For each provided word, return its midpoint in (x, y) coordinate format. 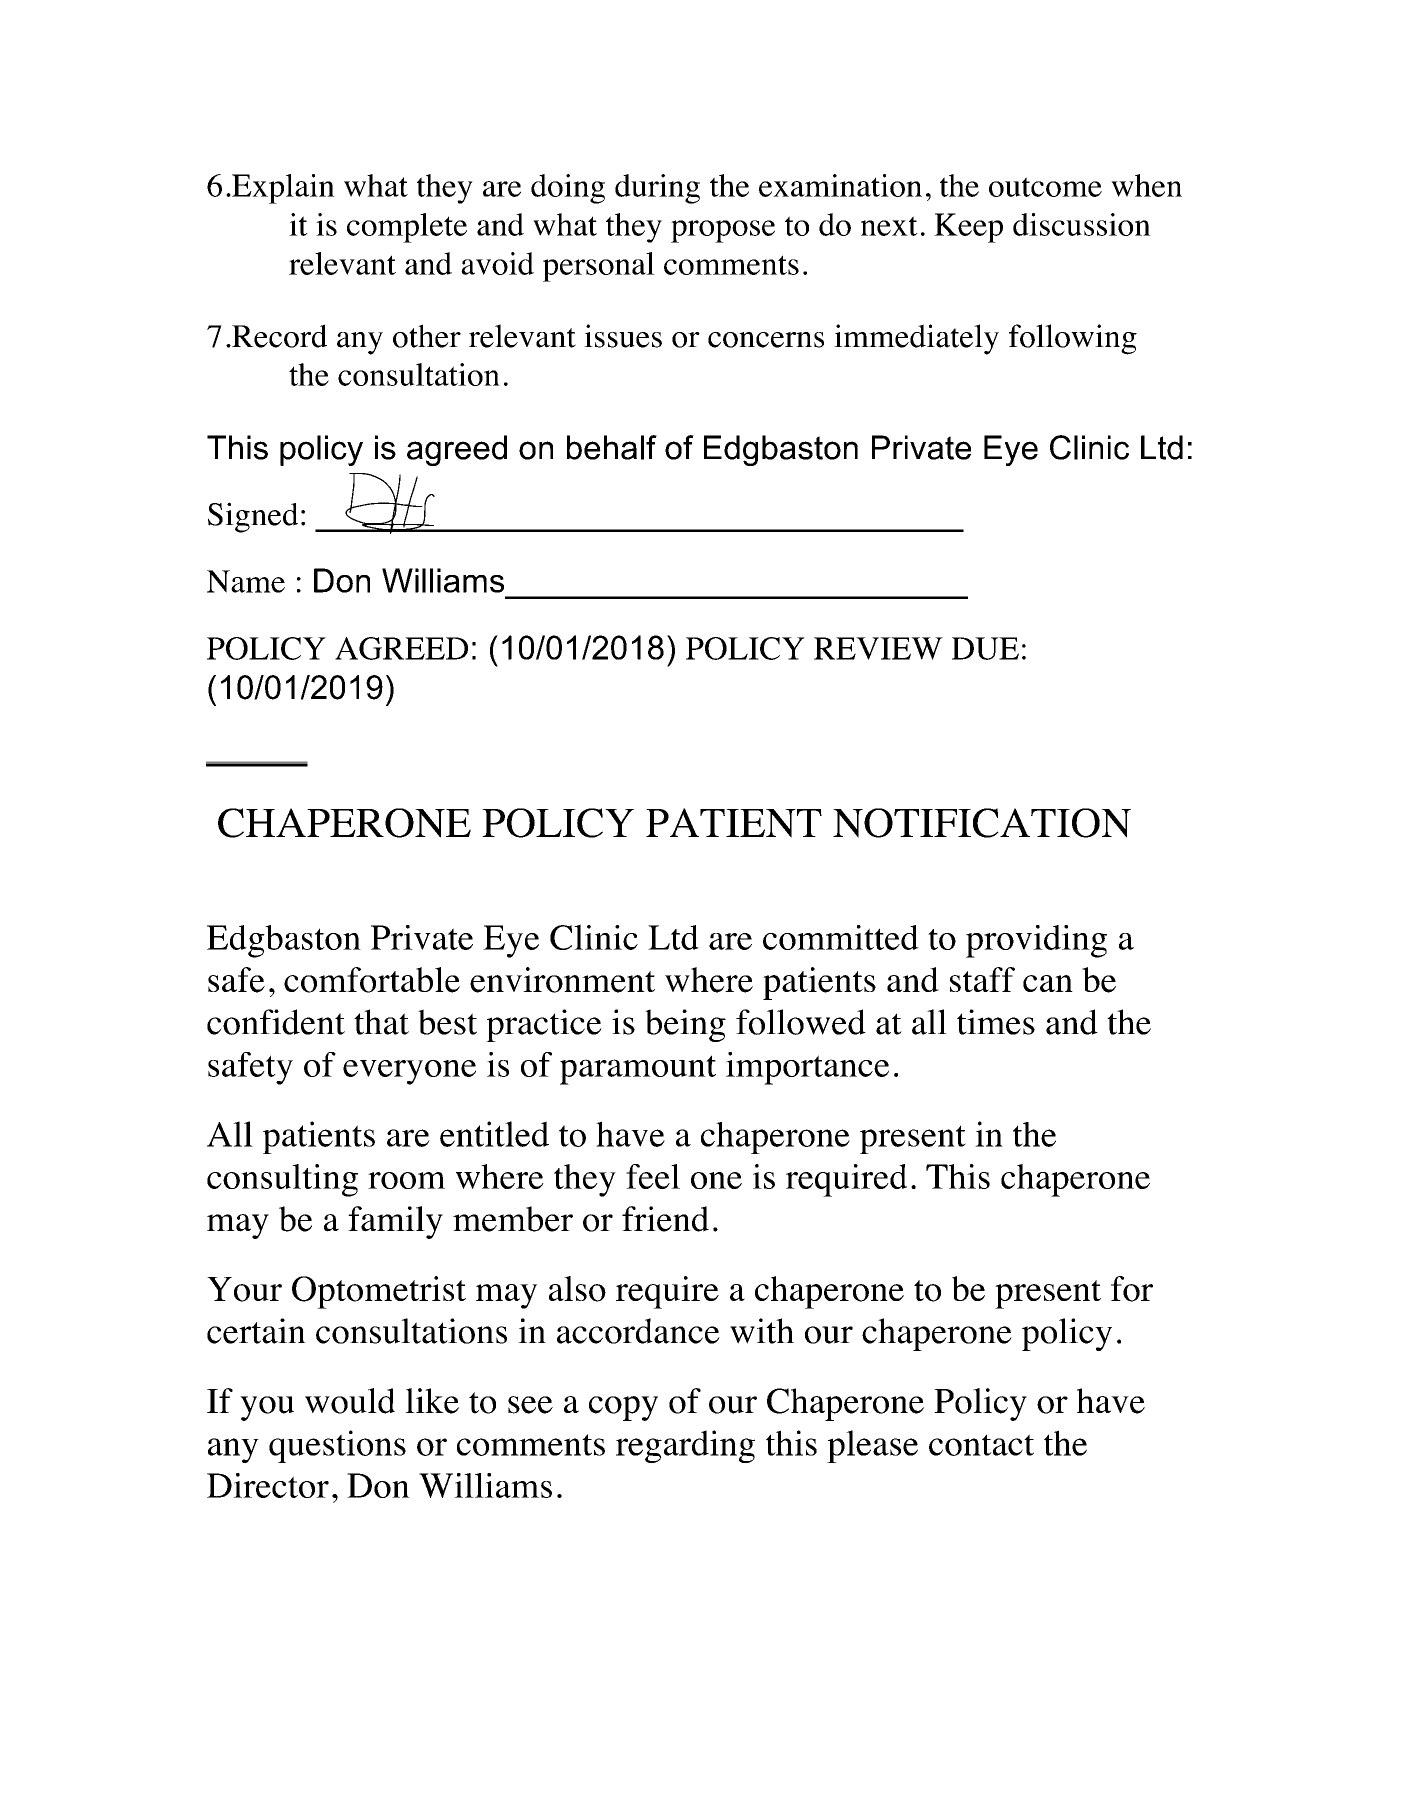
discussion (1082, 224)
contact (981, 1445)
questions (337, 1446)
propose (723, 231)
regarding (685, 1446)
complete (407, 228)
